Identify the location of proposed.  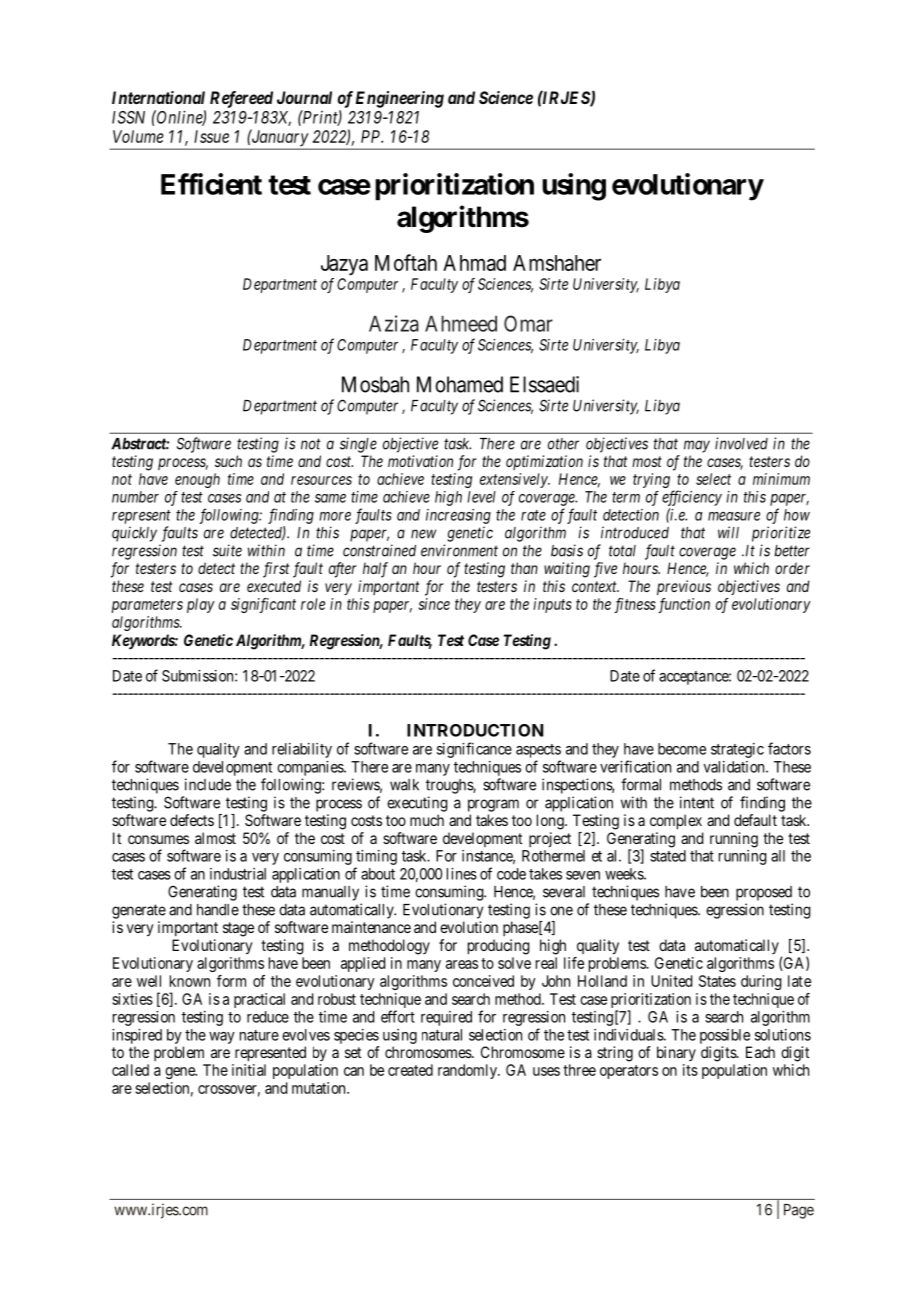
(764, 893).
